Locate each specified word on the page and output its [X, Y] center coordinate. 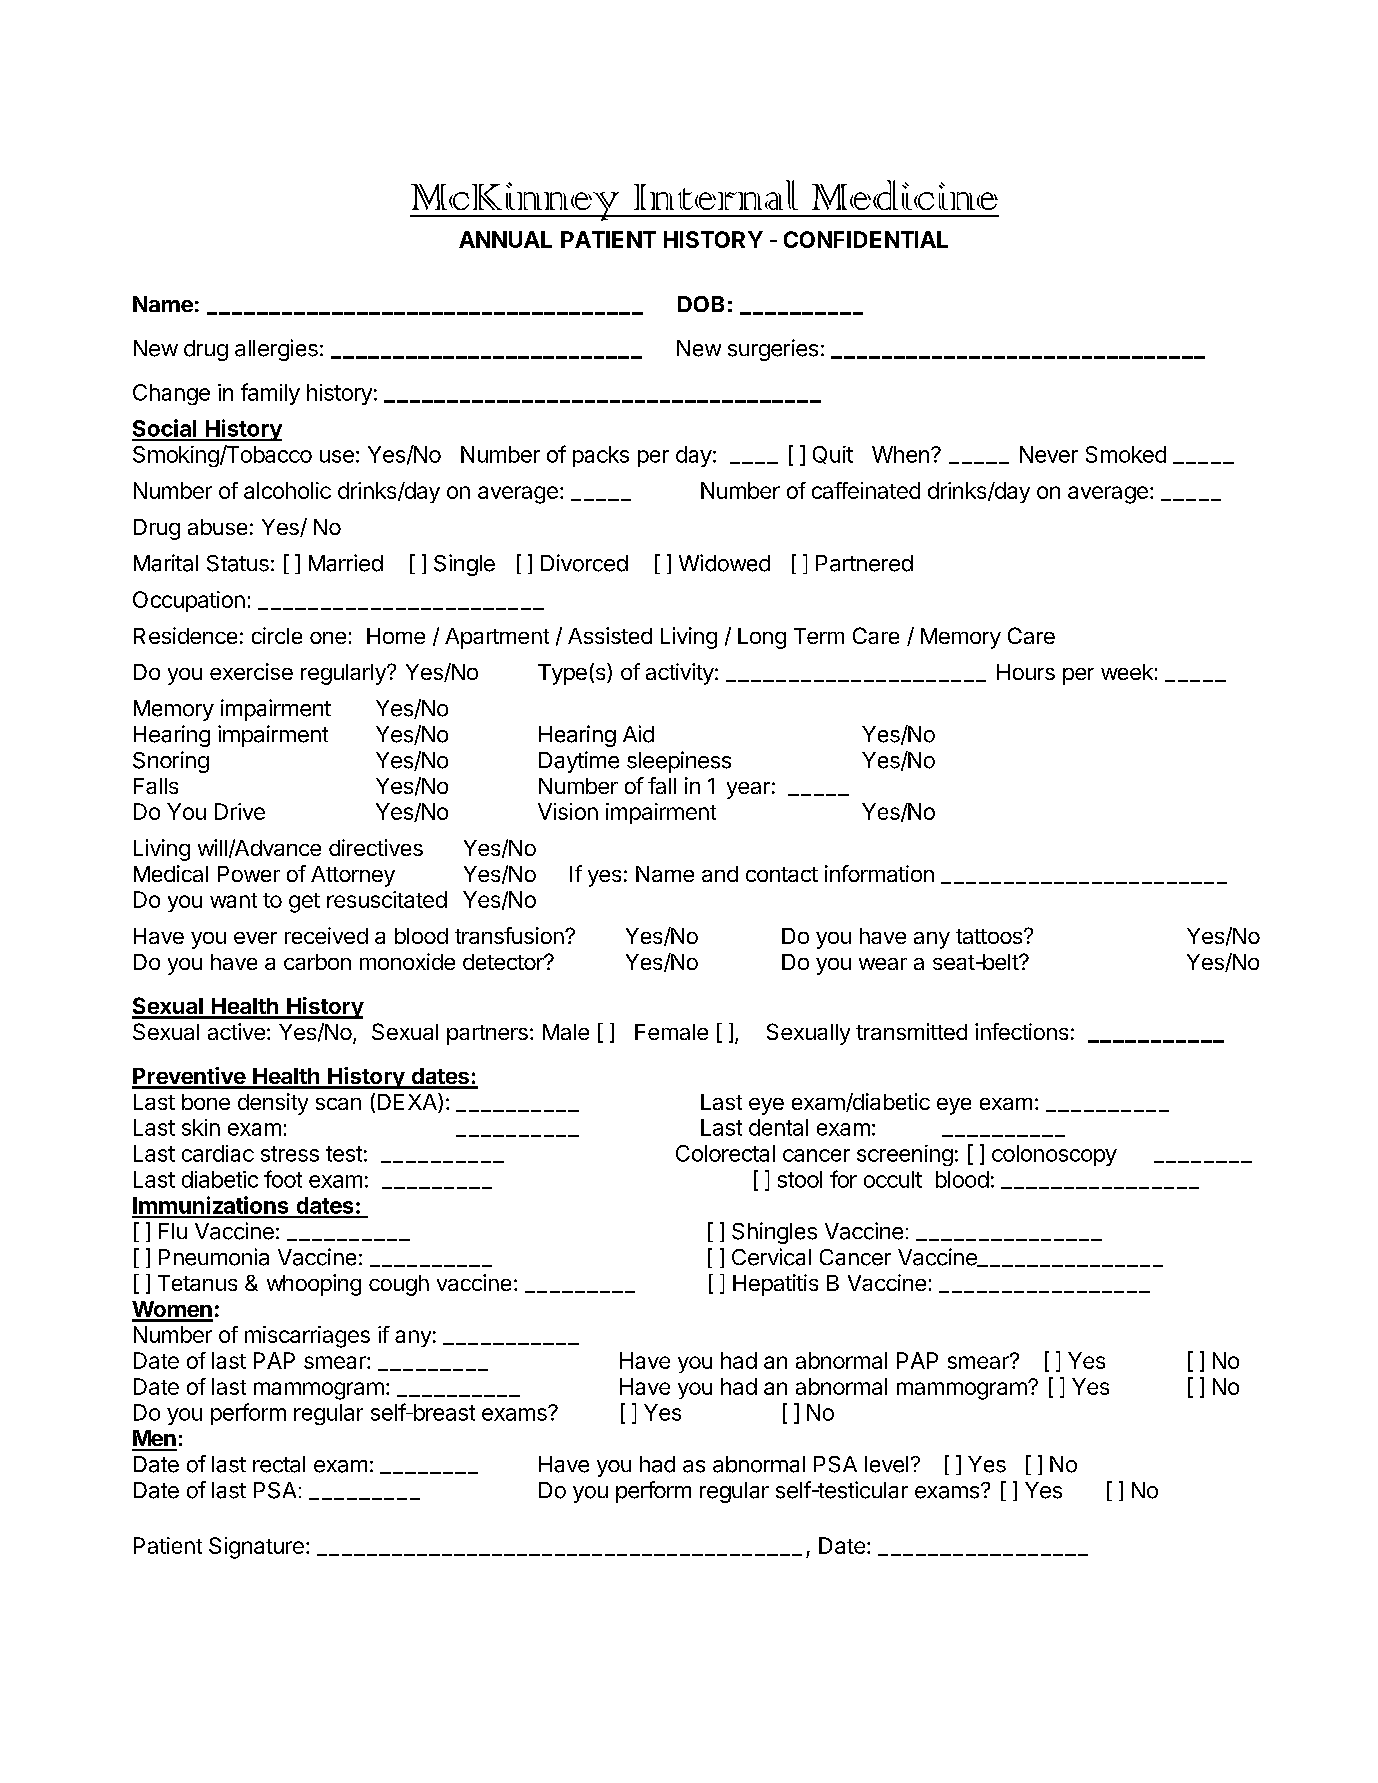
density [273, 1104]
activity [680, 674]
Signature [256, 1548]
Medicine [905, 195]
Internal [716, 195]
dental [778, 1127]
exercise [251, 671]
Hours [1026, 672]
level [886, 1464]
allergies [276, 350]
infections [1021, 1031]
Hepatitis [775, 1285]
